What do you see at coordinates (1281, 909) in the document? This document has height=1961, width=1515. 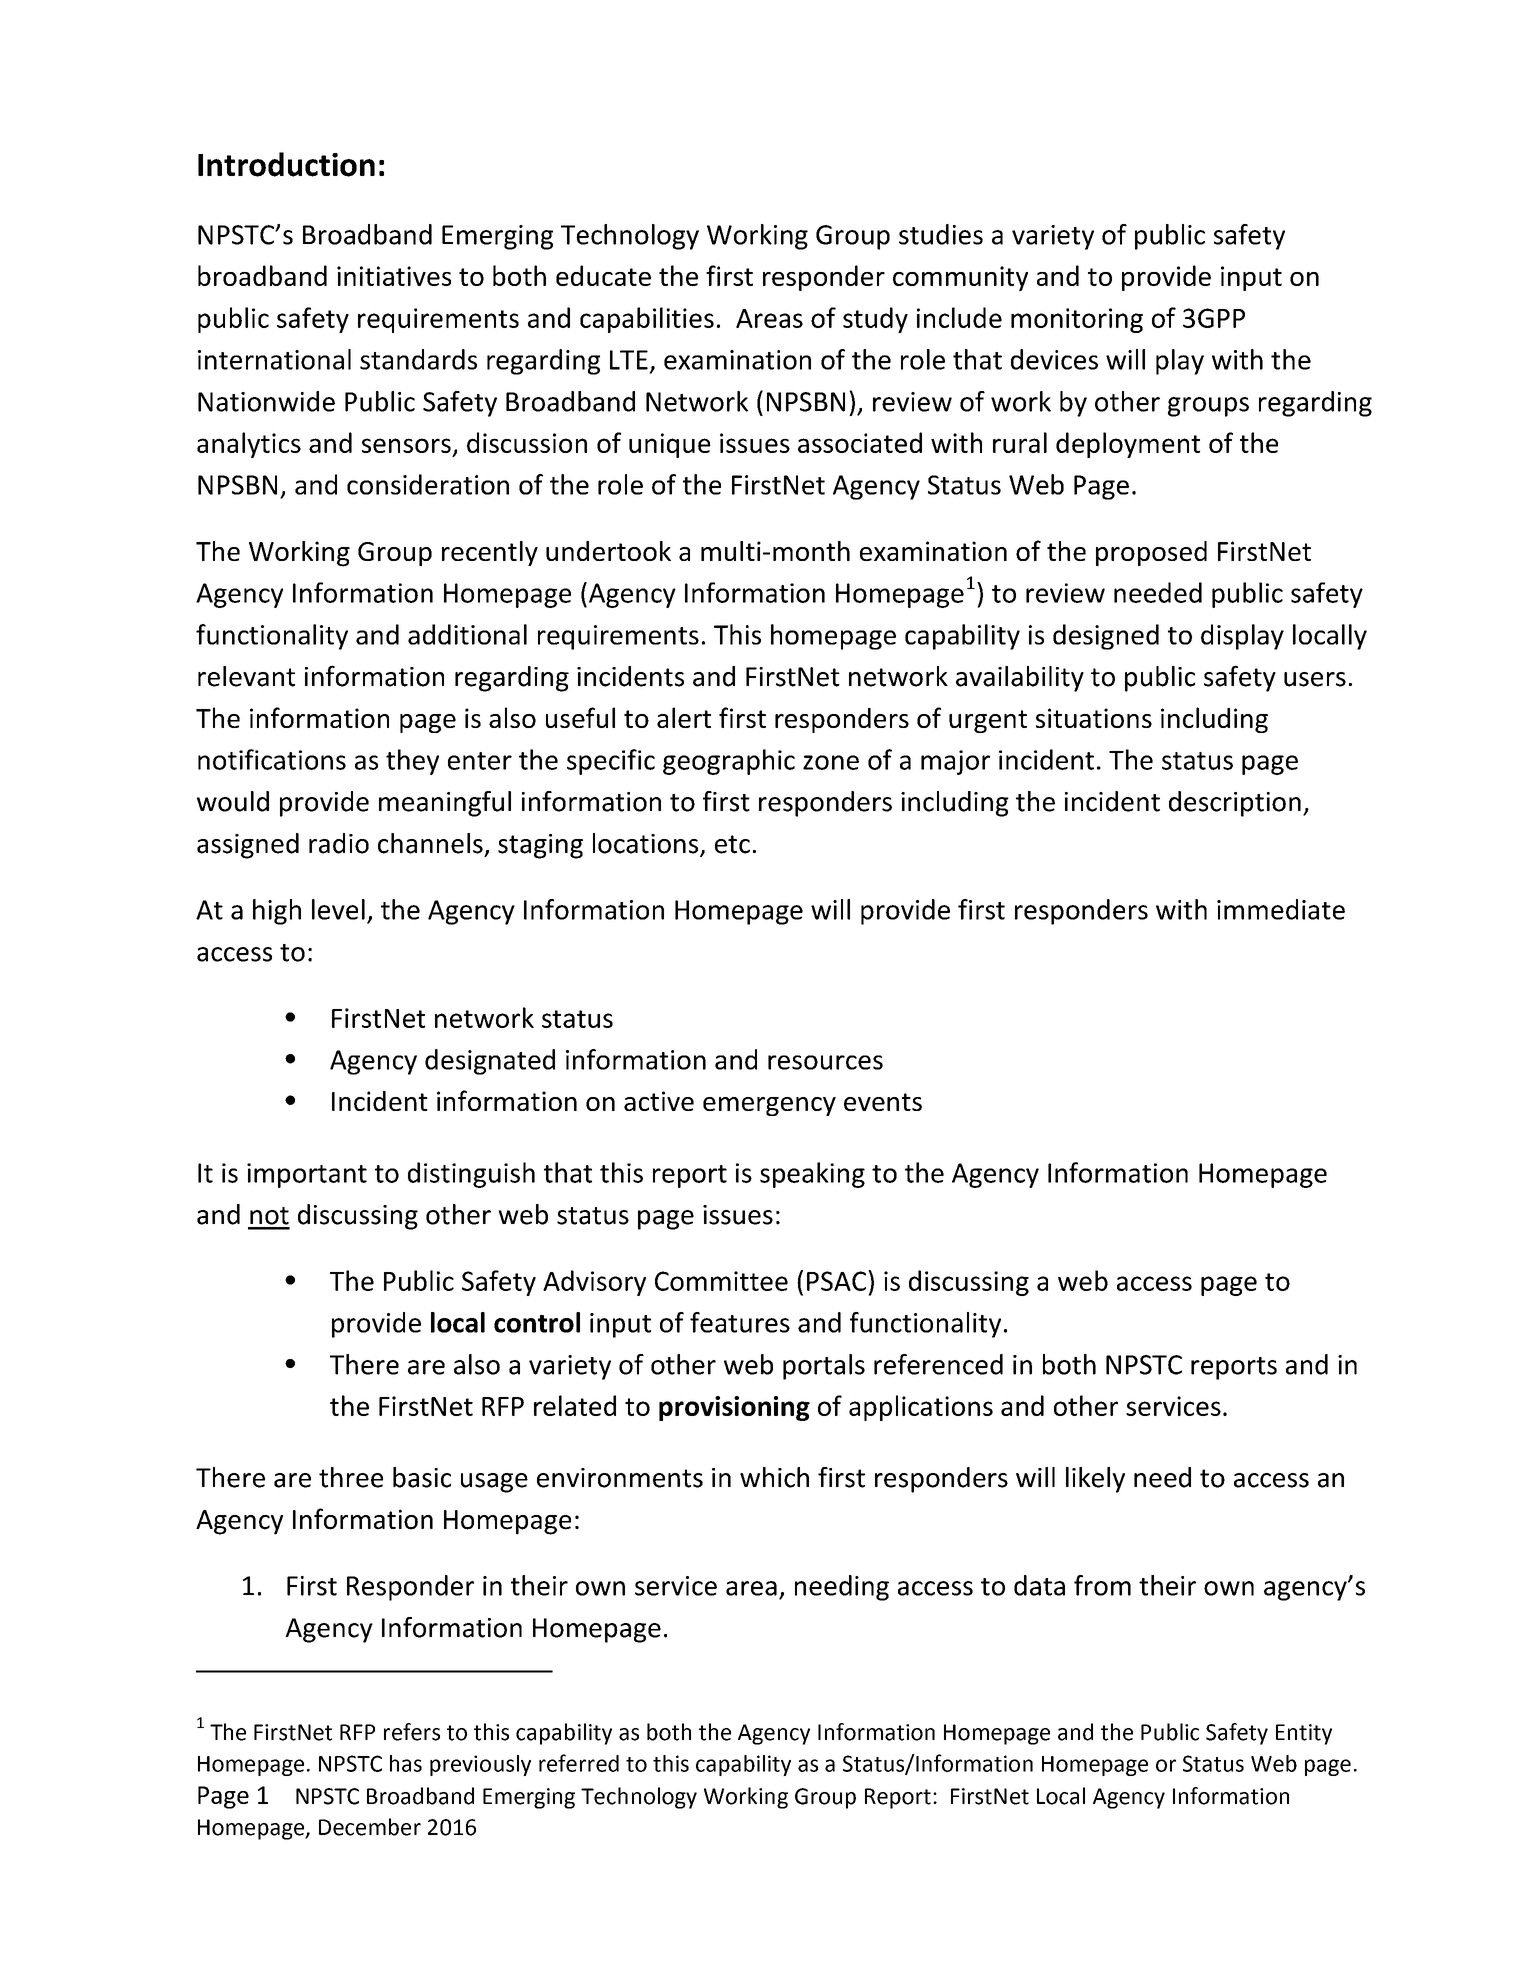 I see `immediate` at bounding box center [1281, 909].
